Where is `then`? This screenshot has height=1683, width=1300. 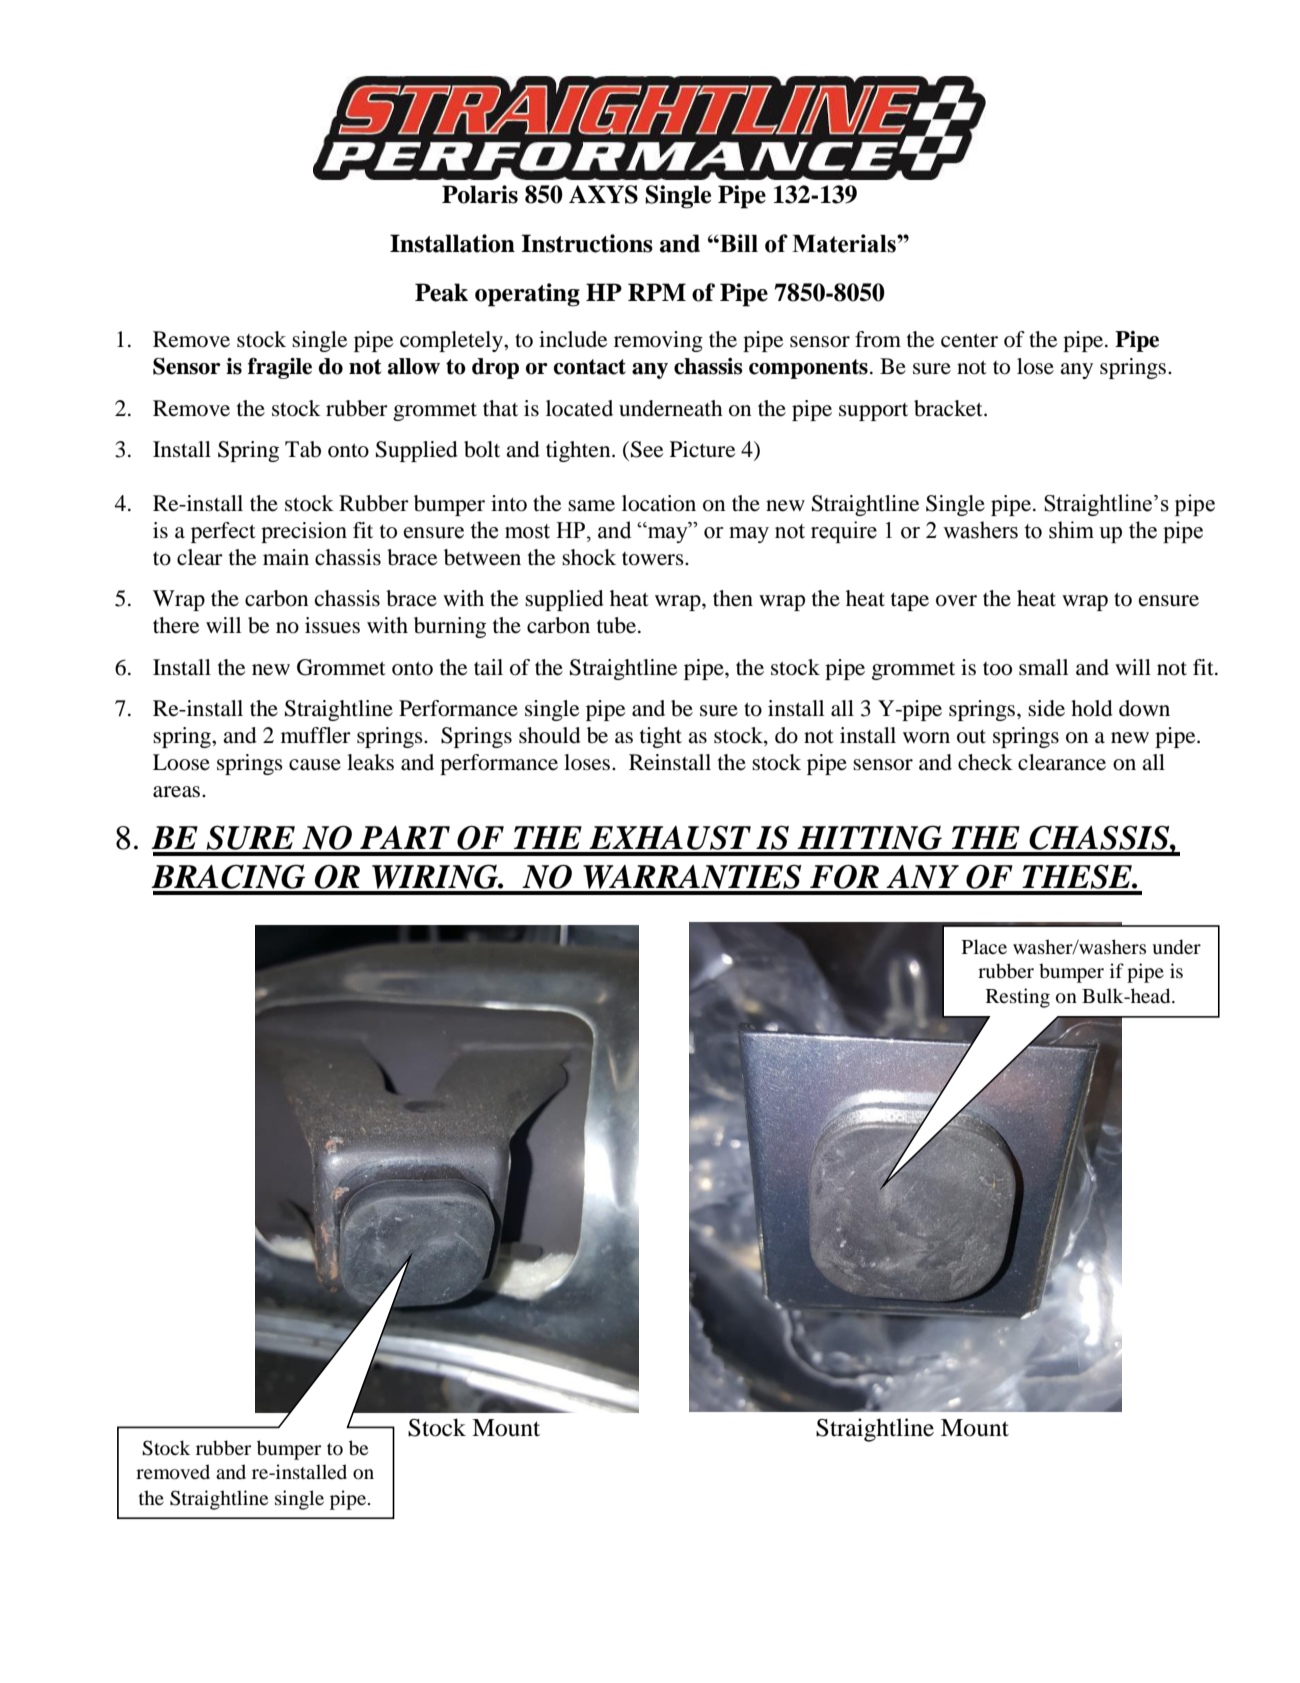
then is located at coordinates (733, 598).
